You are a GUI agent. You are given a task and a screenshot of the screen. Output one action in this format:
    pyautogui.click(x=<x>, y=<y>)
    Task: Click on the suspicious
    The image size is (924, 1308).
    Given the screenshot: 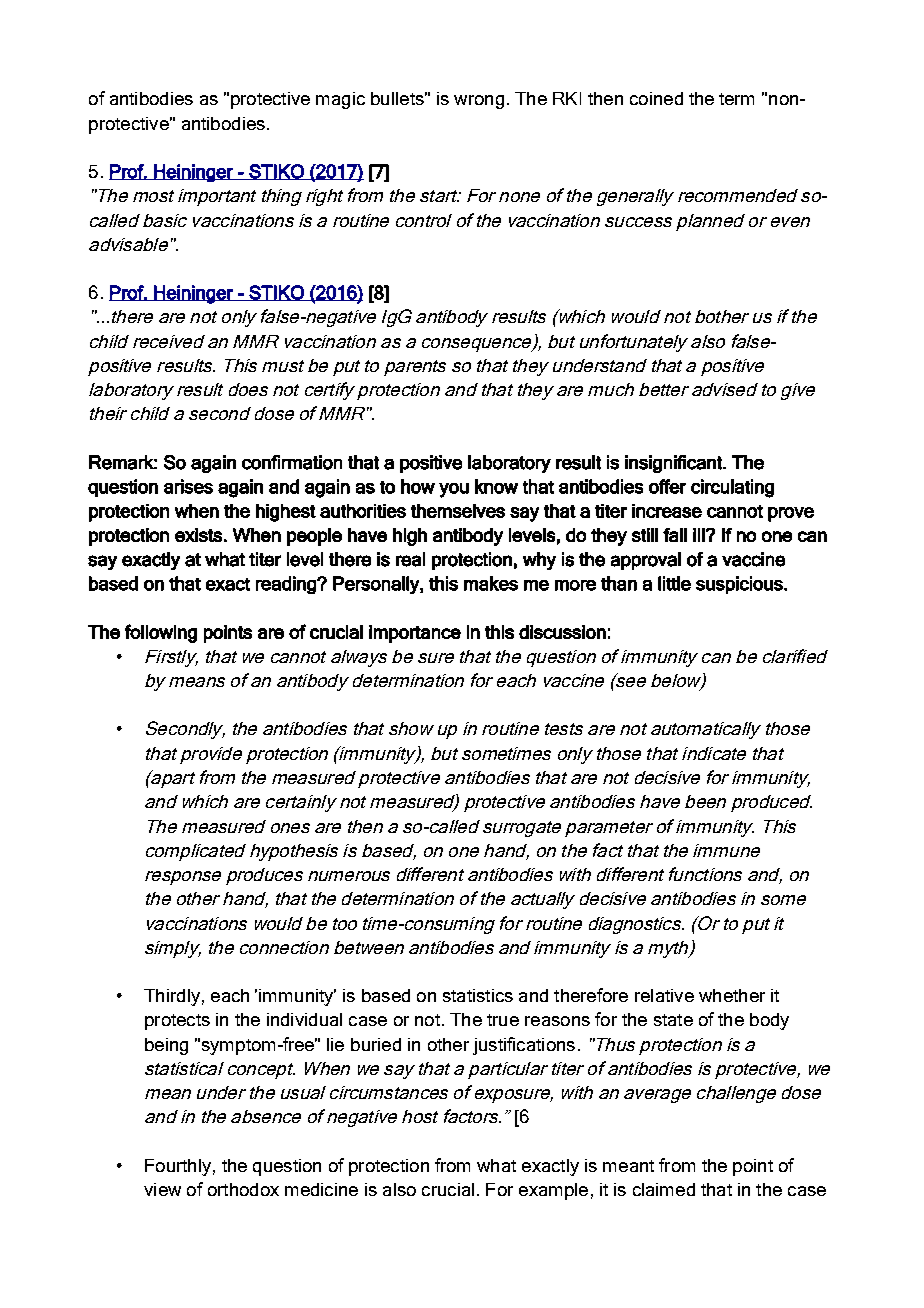 What is the action you would take?
    pyautogui.click(x=740, y=585)
